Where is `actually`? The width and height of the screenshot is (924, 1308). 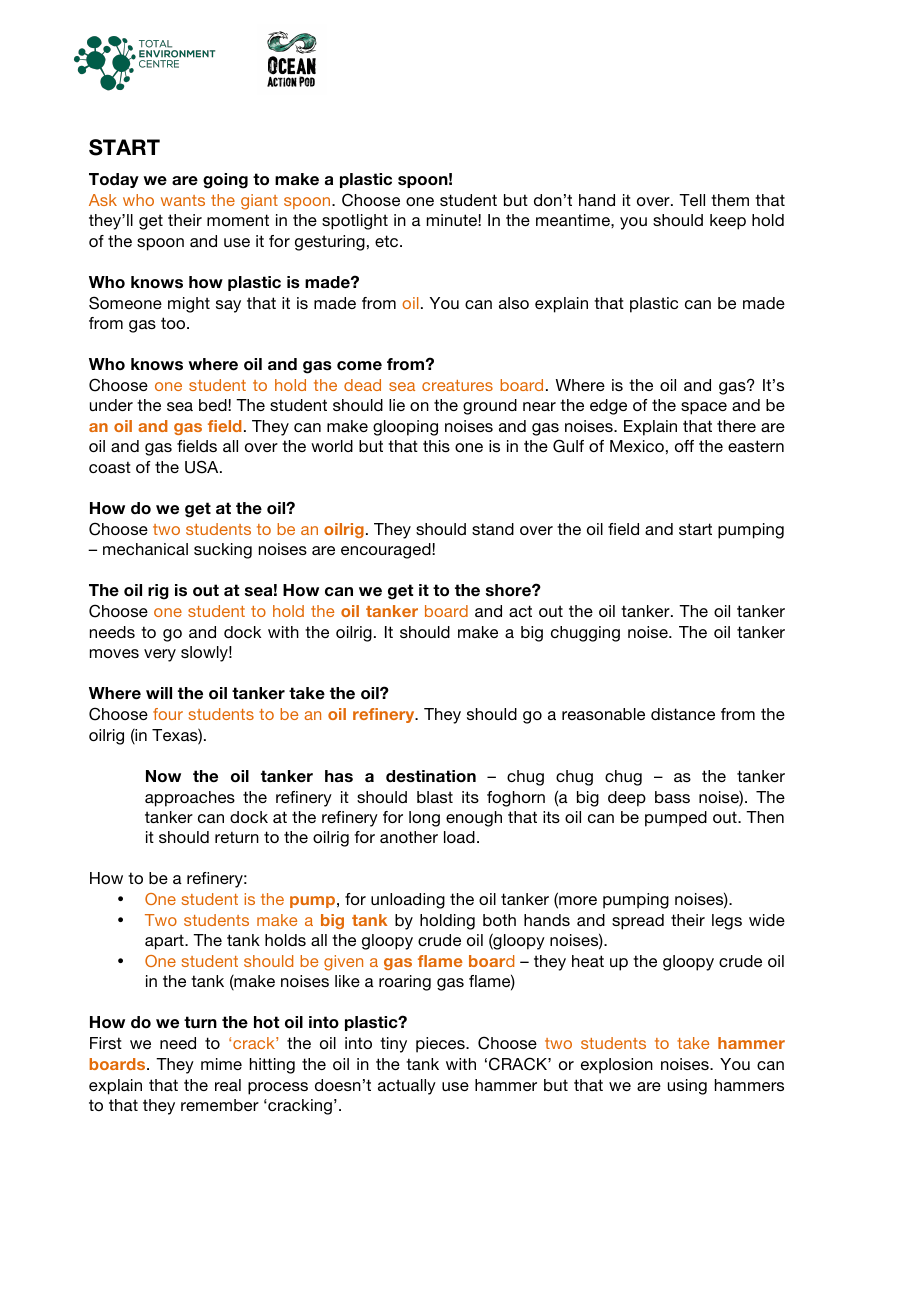 actually is located at coordinates (407, 1087).
